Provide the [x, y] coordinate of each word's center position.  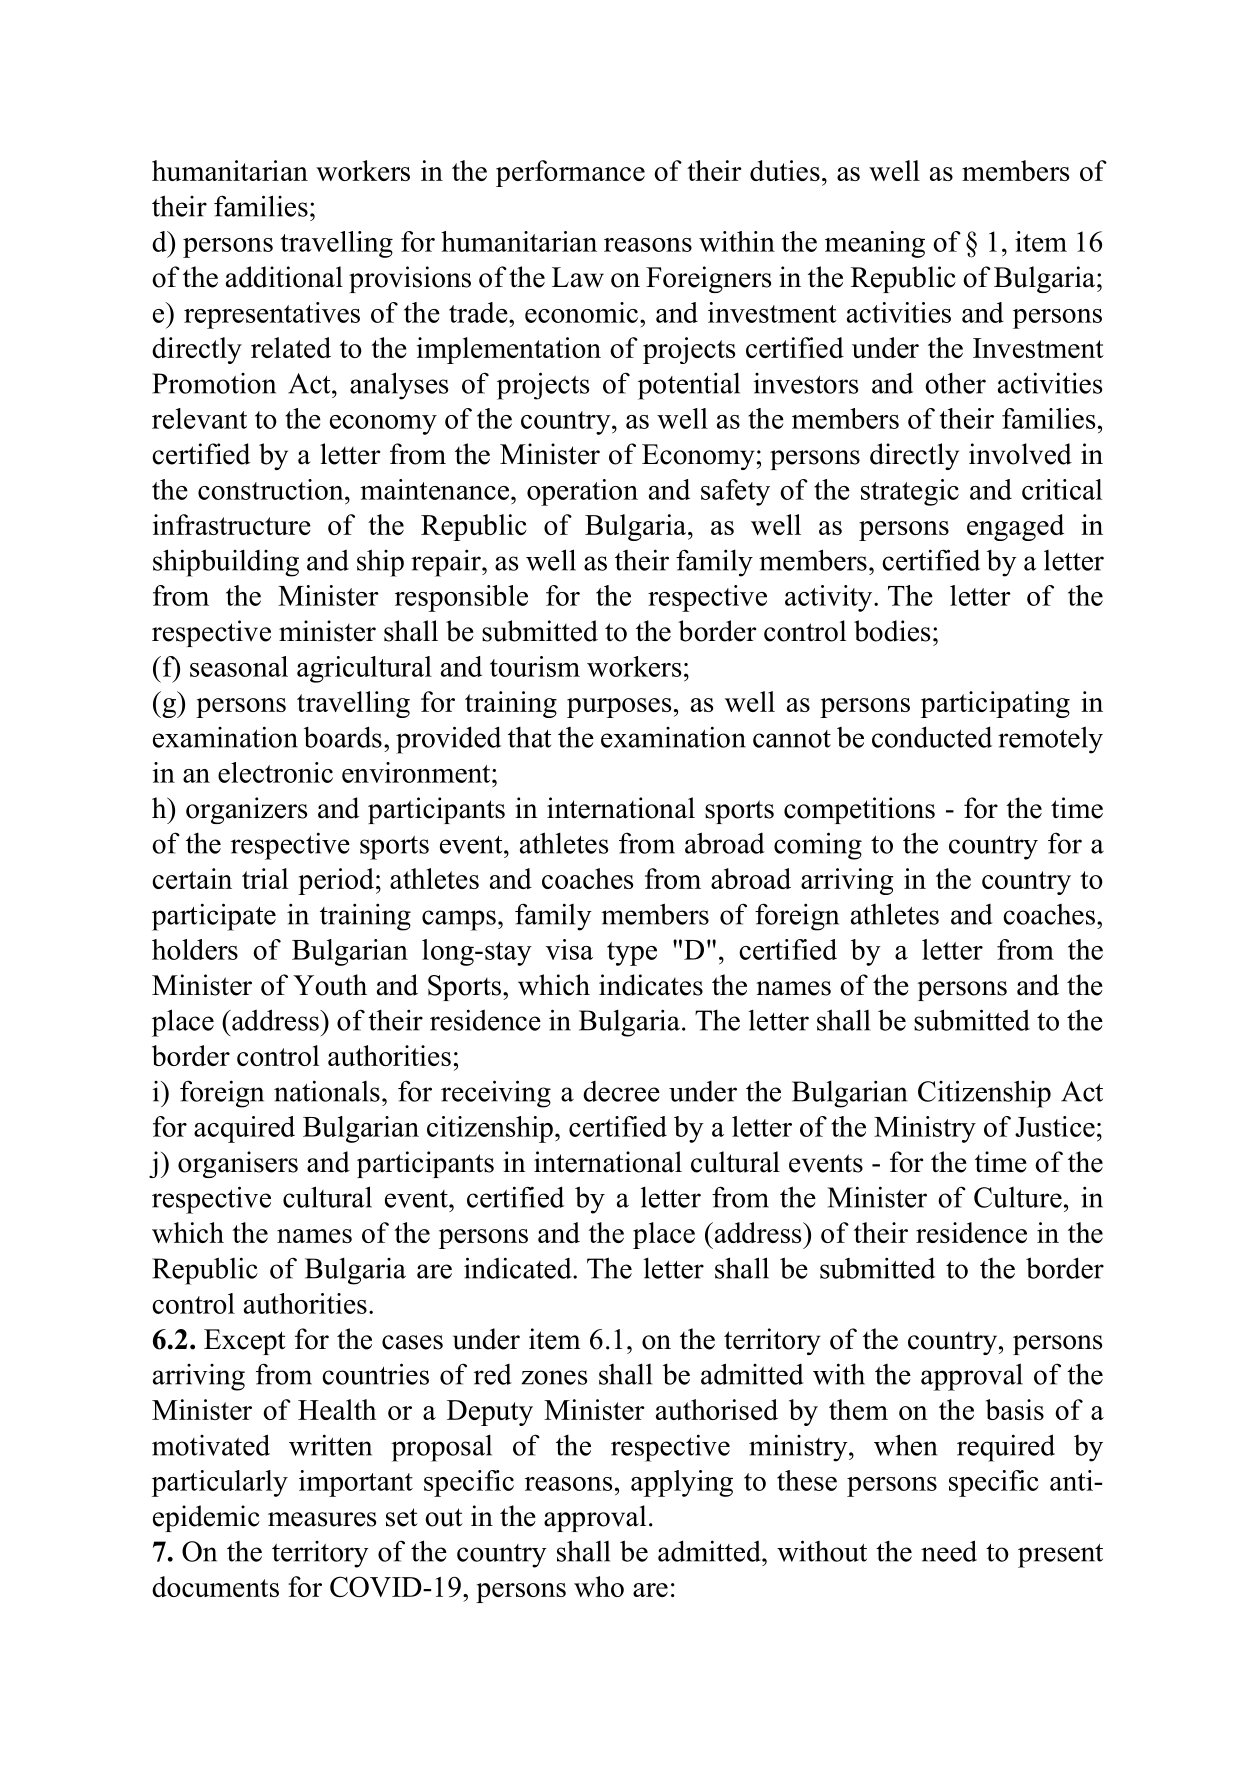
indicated [519, 1268]
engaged [1015, 527]
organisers [238, 1164]
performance [570, 173]
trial [265, 878]
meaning [875, 244]
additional [284, 277]
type [632, 954]
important [356, 1483]
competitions [859, 810]
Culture [1018, 1197]
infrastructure [232, 524]
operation [582, 492]
